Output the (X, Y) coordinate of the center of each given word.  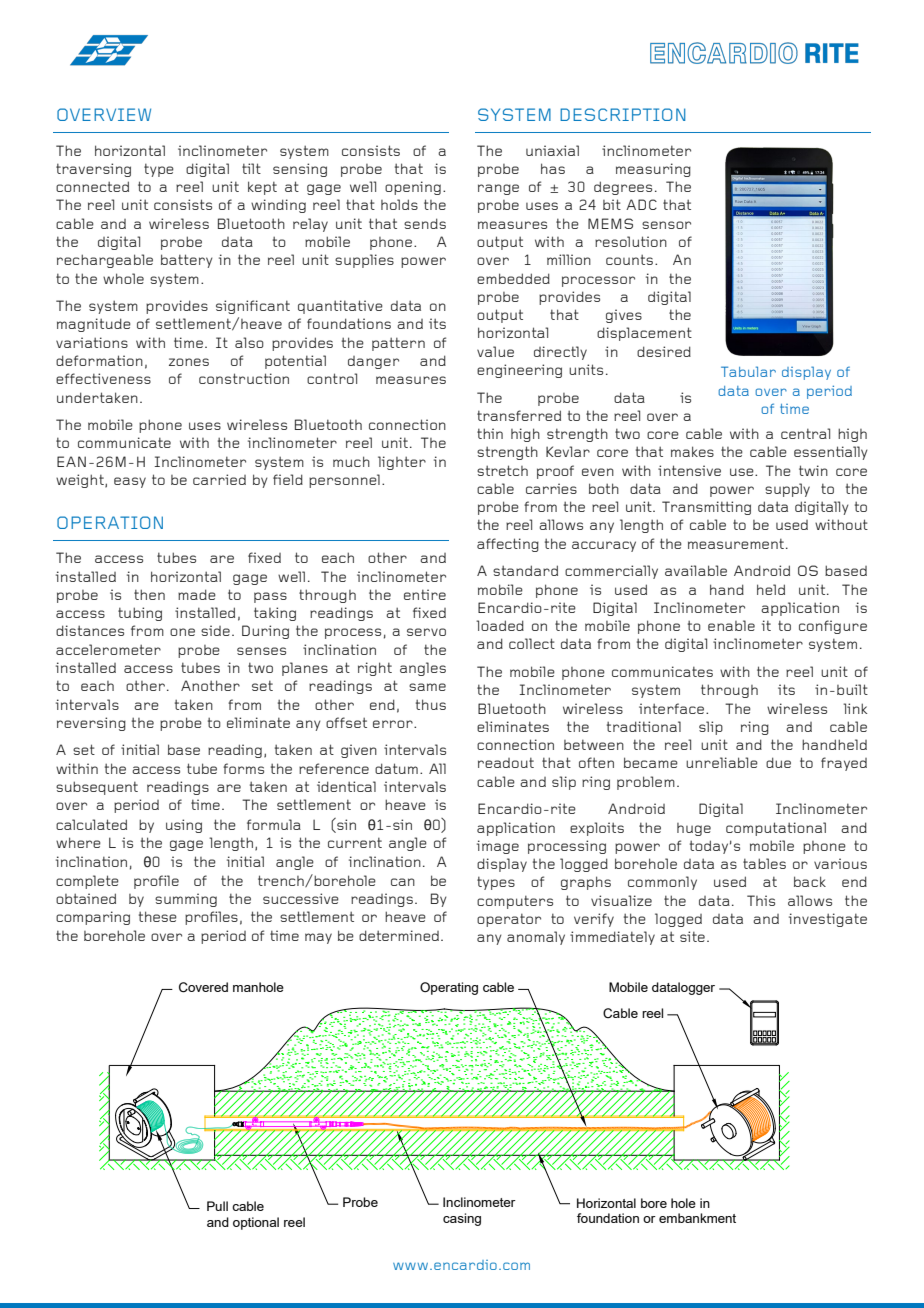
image (498, 847)
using (184, 826)
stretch (502, 470)
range (498, 189)
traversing (93, 170)
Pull (217, 1206)
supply (787, 490)
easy (130, 482)
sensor (666, 225)
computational (776, 829)
